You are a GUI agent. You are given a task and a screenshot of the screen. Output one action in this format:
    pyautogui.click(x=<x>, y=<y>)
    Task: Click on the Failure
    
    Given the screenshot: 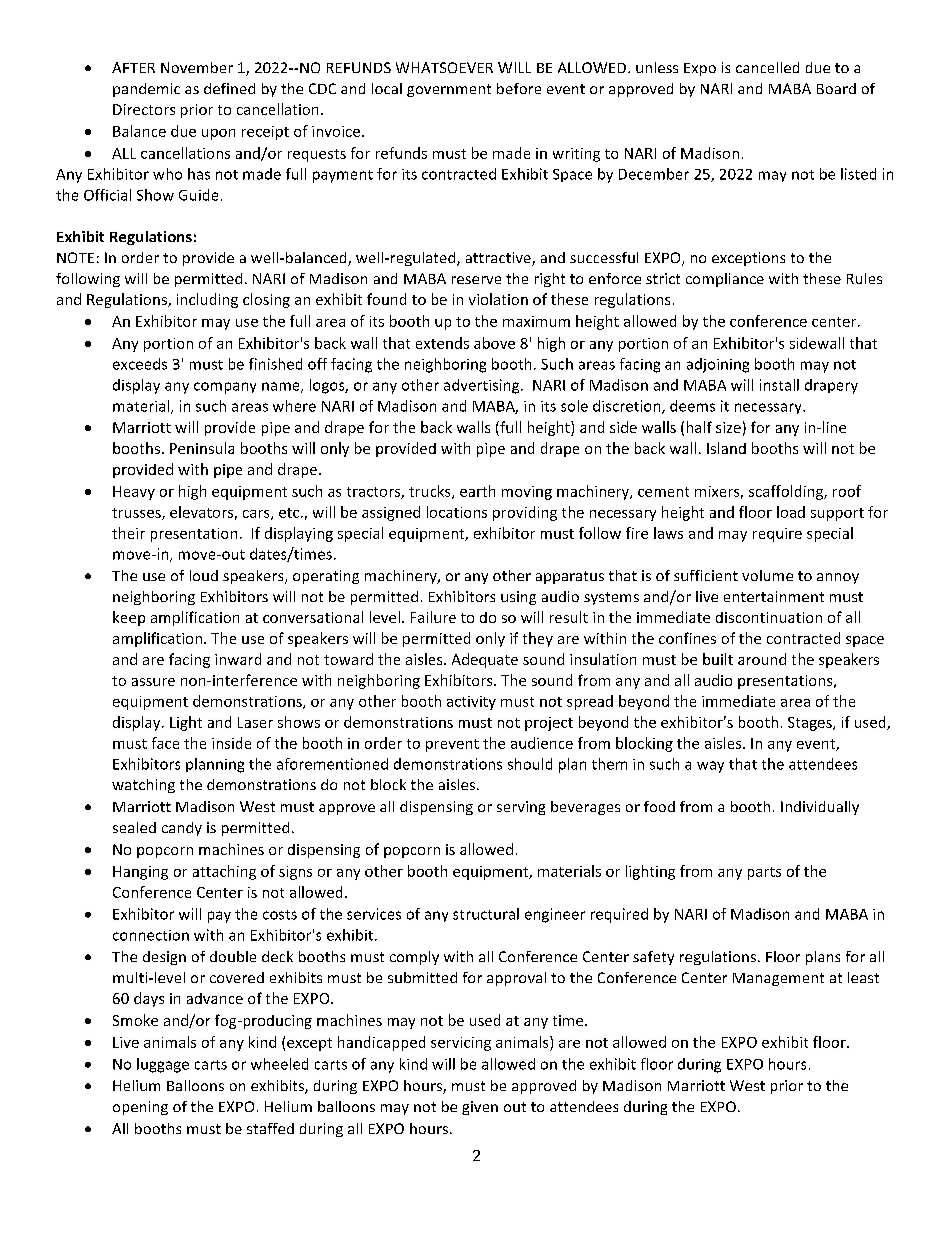 What is the action you would take?
    pyautogui.click(x=433, y=617)
